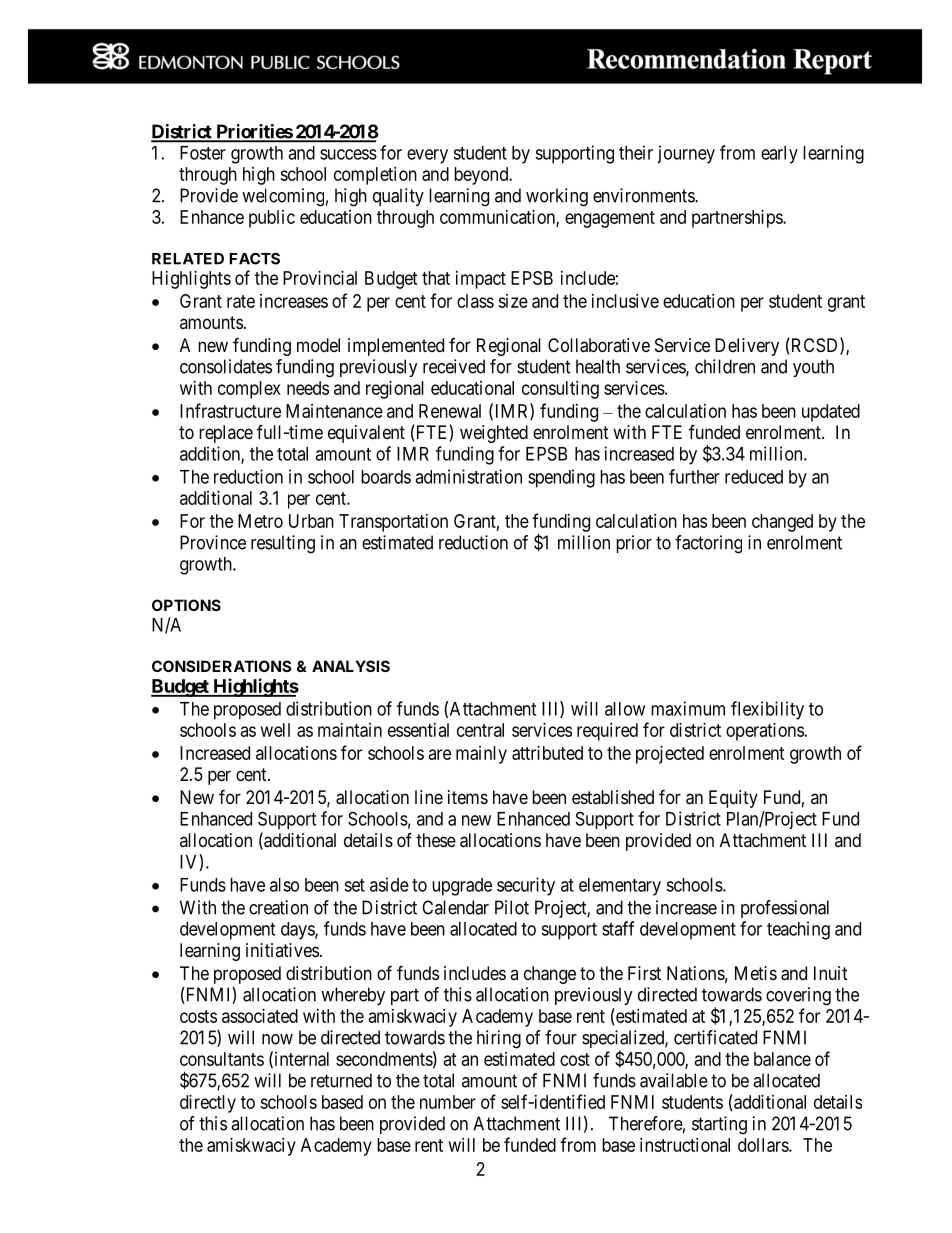 This image has height=1233, width=952. What do you see at coordinates (468, 476) in the image?
I see `administration` at bounding box center [468, 476].
